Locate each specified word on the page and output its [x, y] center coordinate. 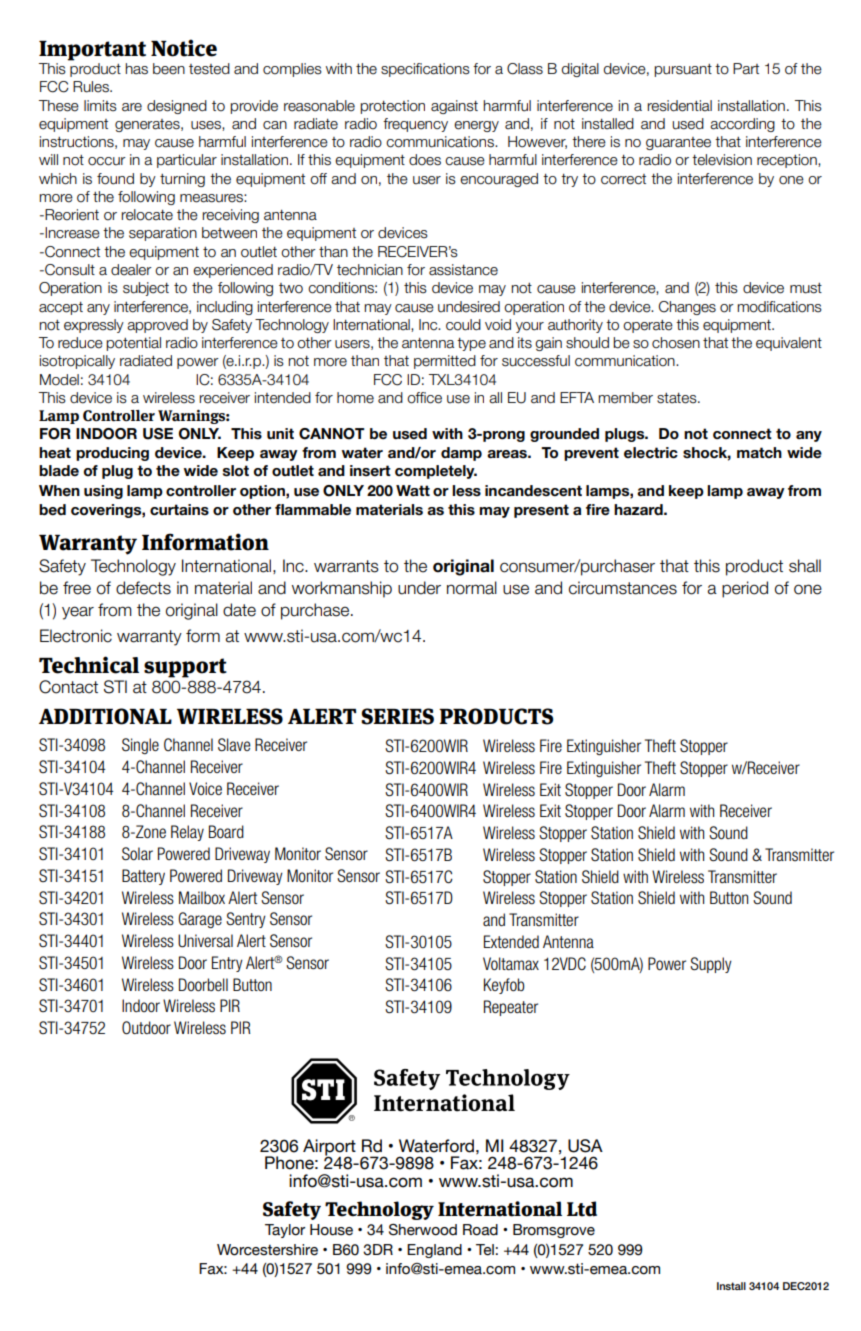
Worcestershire [267, 1250]
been [169, 69]
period [745, 589]
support [185, 668]
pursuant [683, 70]
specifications [425, 70]
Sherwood [423, 1230]
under [419, 588]
